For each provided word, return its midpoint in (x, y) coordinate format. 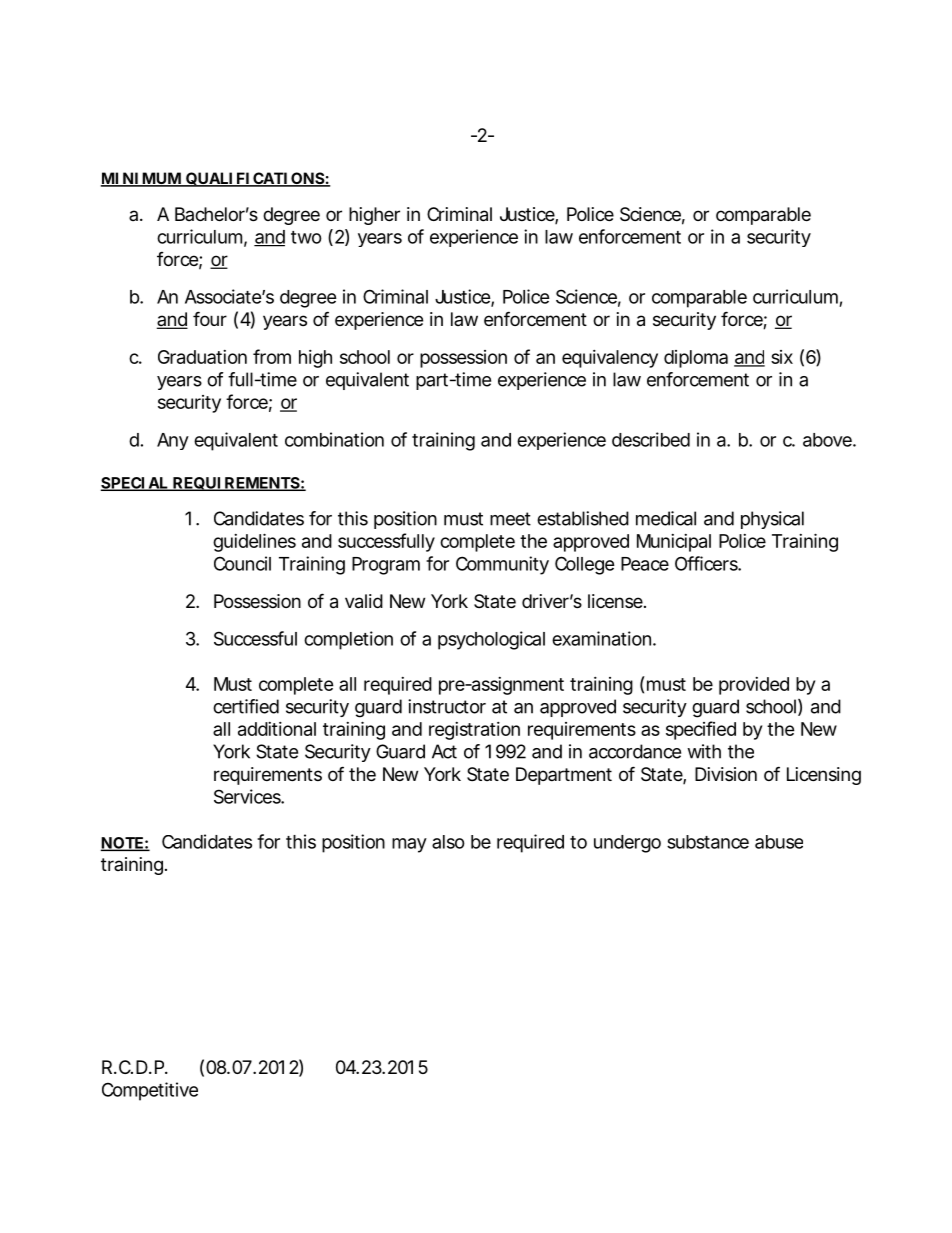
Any (173, 441)
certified (246, 706)
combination (334, 439)
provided (754, 686)
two (306, 237)
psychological (491, 640)
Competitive (150, 1091)
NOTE (122, 844)
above (828, 440)
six (782, 357)
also (448, 842)
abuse (779, 842)
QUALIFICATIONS (255, 179)
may (409, 845)
